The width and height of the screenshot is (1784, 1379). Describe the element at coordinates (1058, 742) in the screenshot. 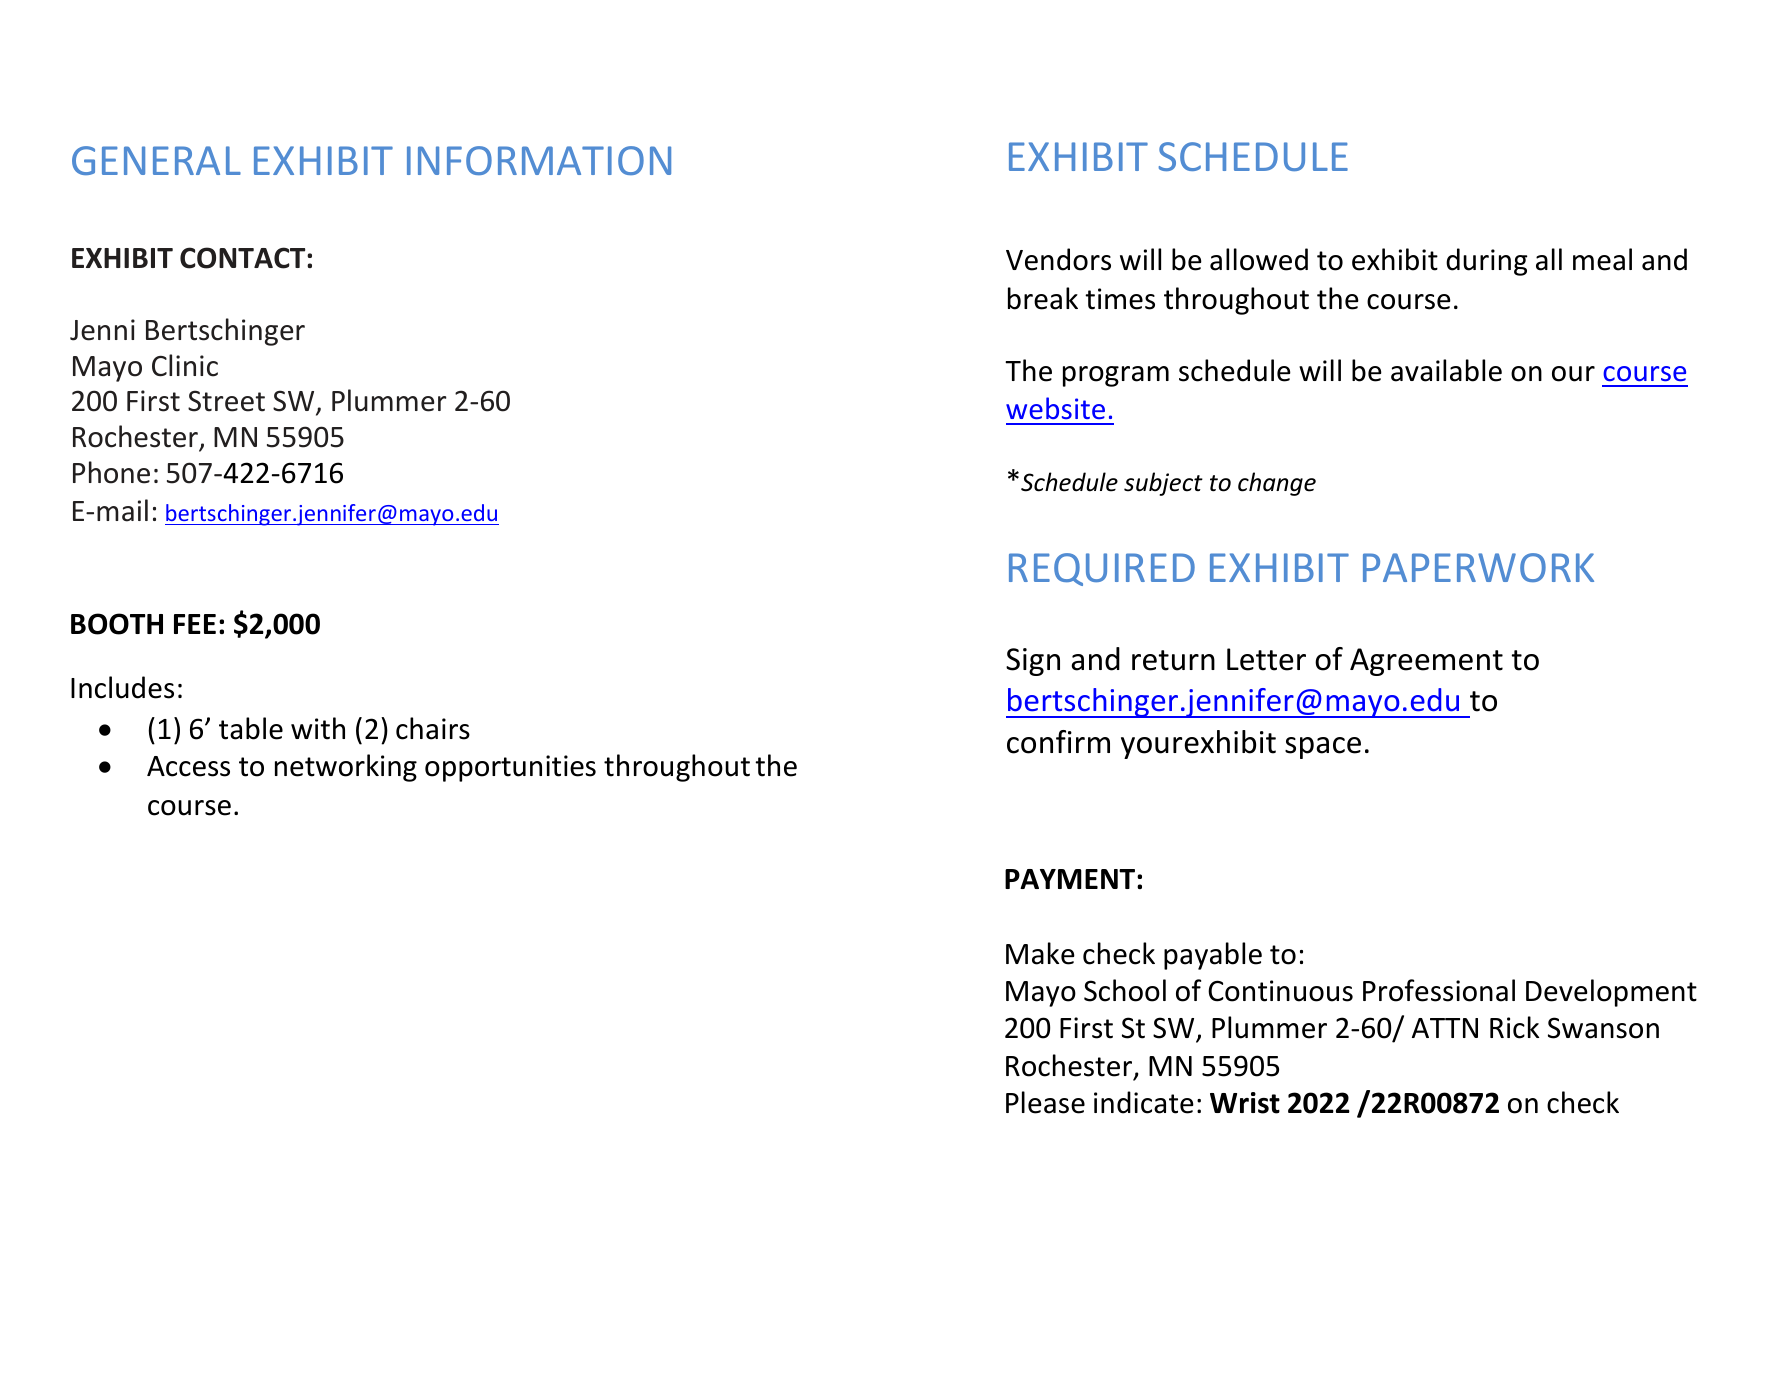

I see `confirm` at that location.
